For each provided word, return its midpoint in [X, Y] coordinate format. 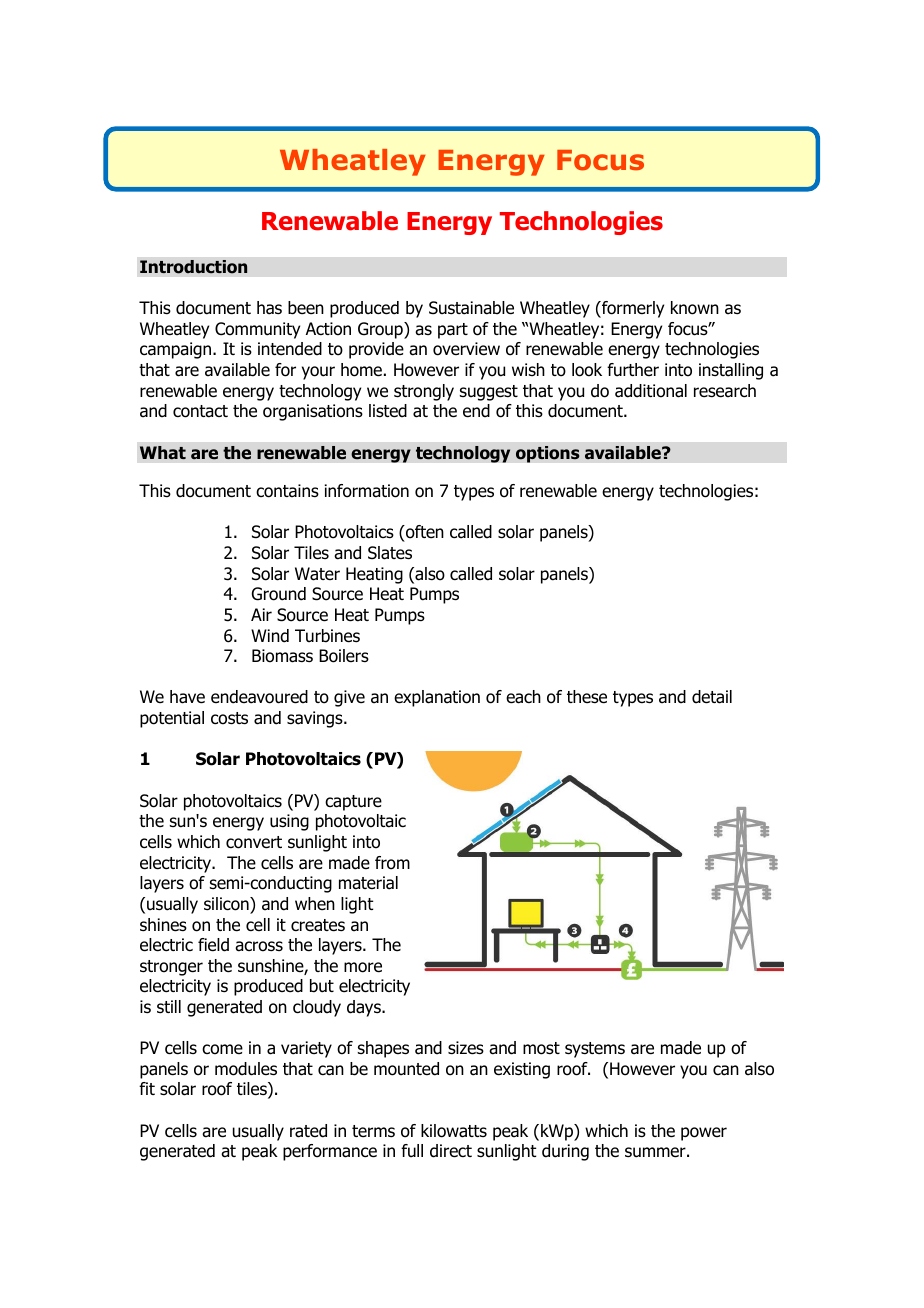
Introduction [194, 267]
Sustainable [471, 308]
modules [246, 1069]
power [704, 1134]
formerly [632, 309]
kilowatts [454, 1131]
